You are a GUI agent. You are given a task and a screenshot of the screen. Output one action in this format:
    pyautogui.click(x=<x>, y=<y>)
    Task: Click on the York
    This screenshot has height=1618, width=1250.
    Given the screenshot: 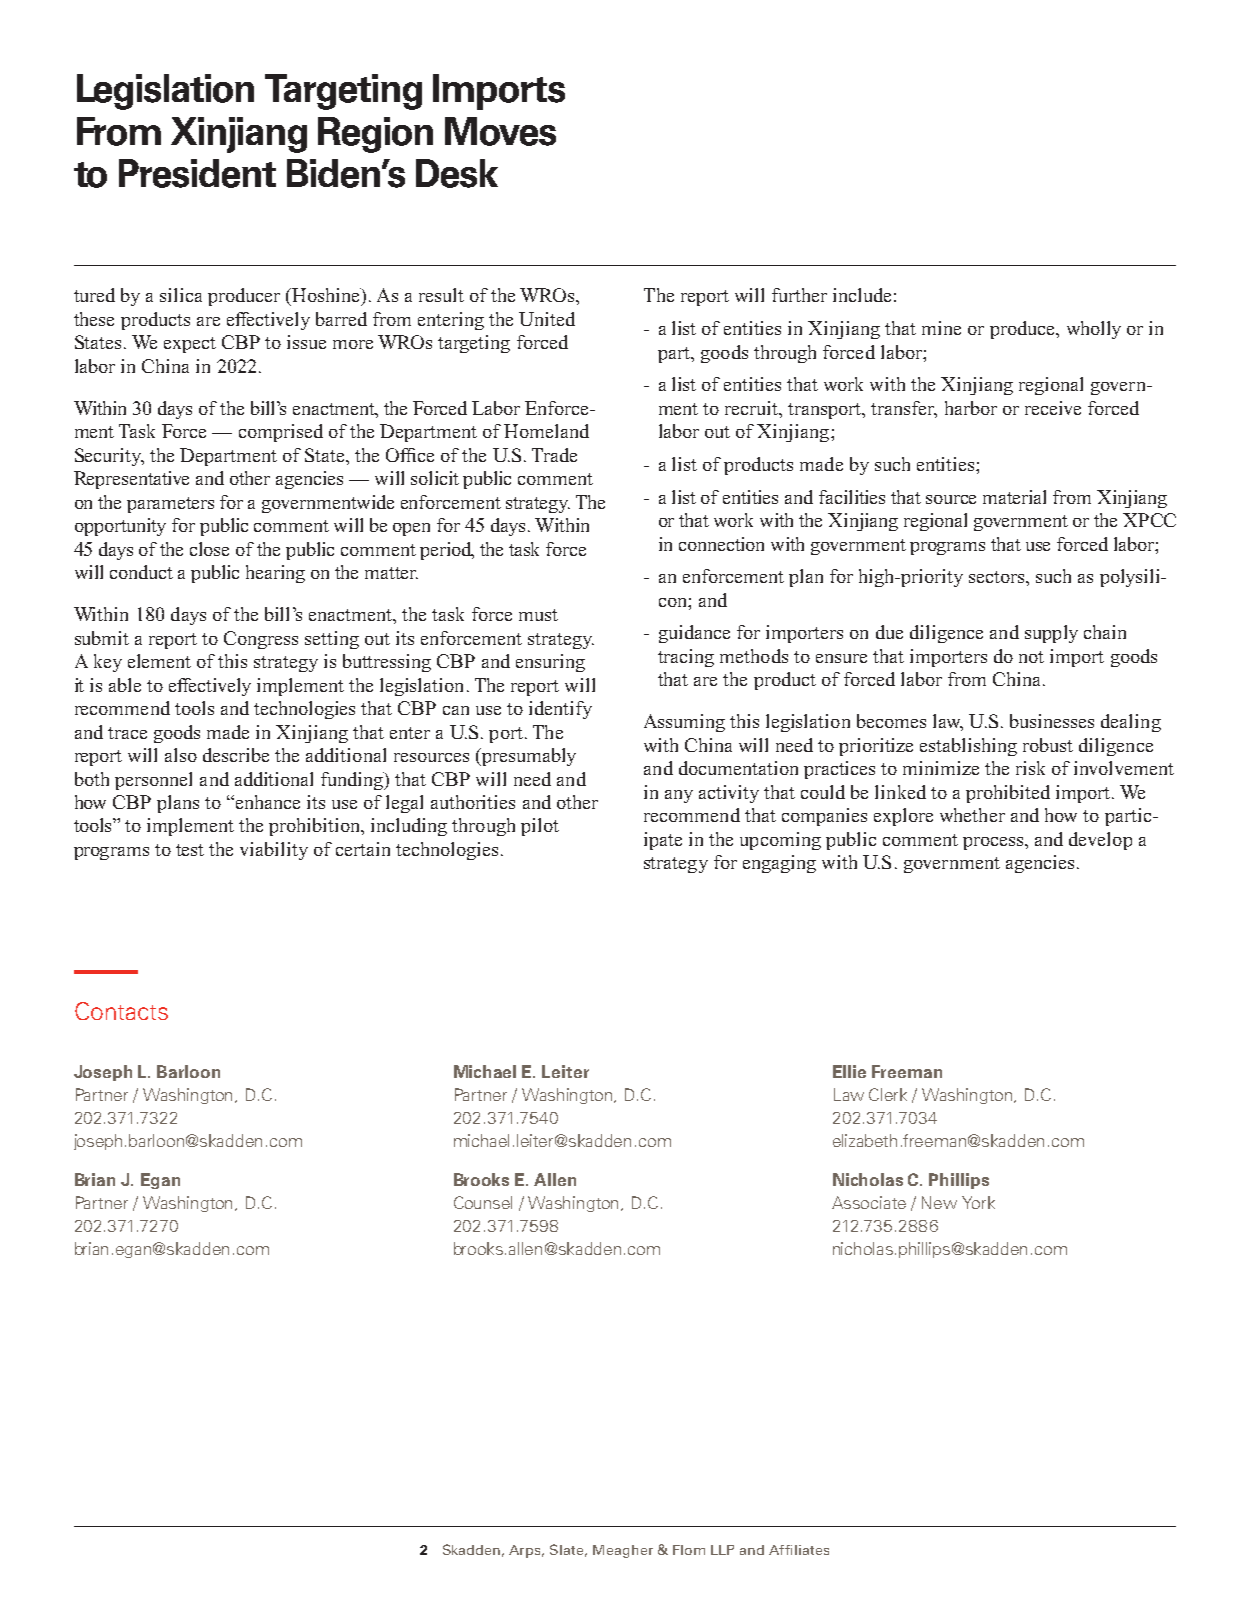 What is the action you would take?
    pyautogui.click(x=978, y=1202)
